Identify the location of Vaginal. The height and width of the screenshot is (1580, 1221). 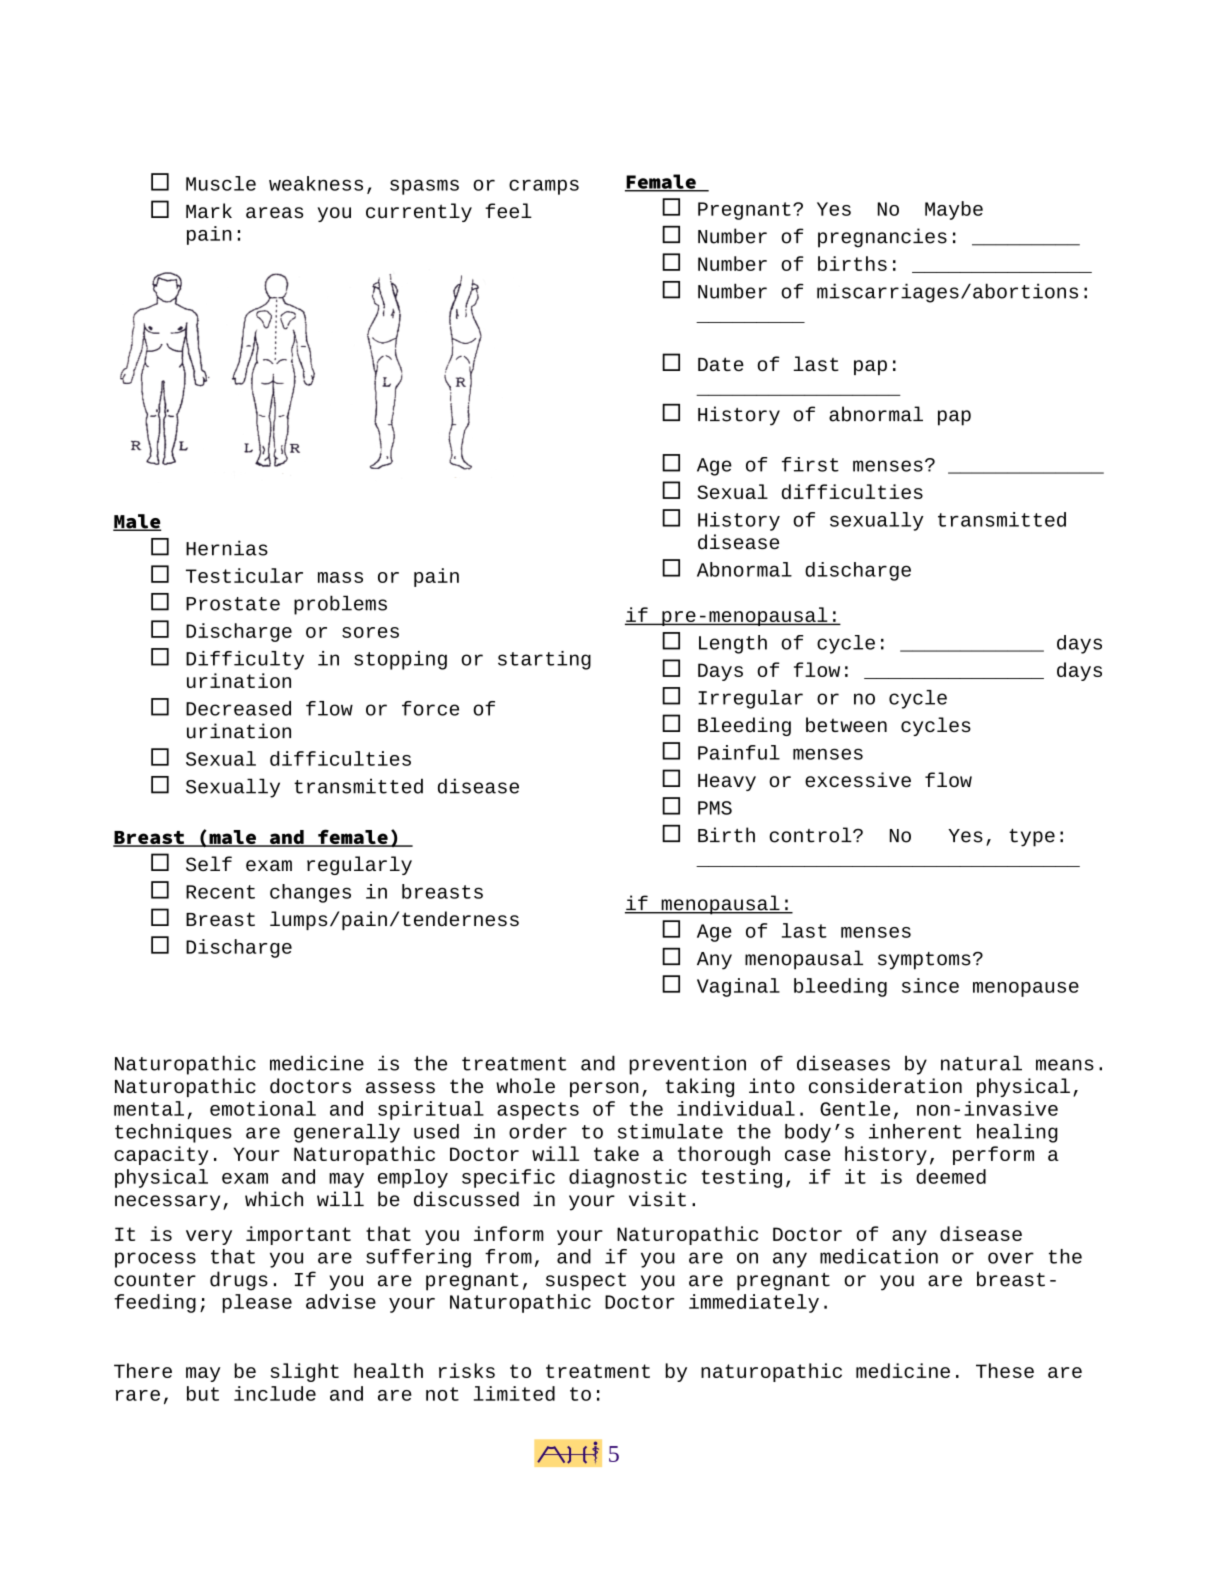
(738, 987).
